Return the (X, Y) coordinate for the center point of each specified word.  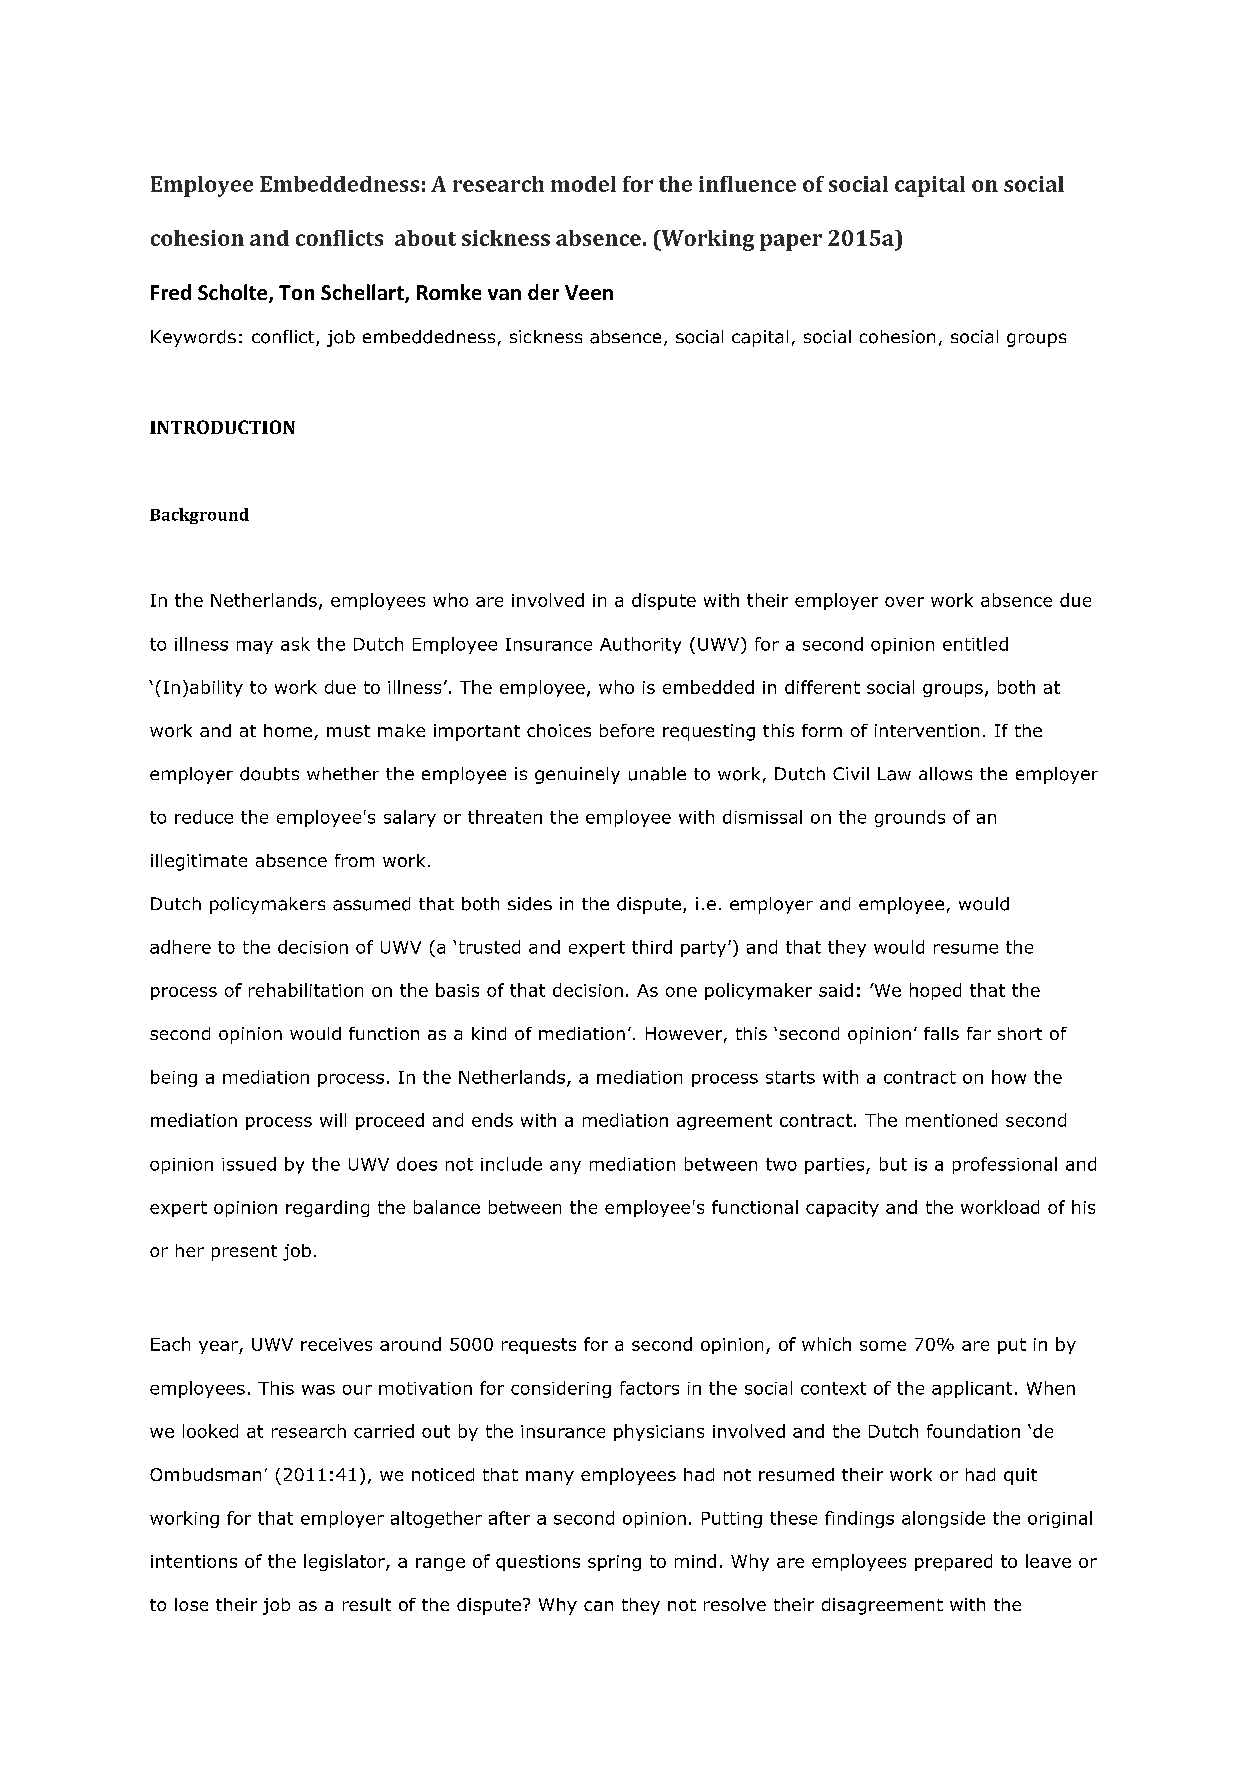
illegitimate (199, 862)
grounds (910, 818)
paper (791, 242)
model (583, 184)
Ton (296, 292)
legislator (345, 1562)
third (652, 947)
